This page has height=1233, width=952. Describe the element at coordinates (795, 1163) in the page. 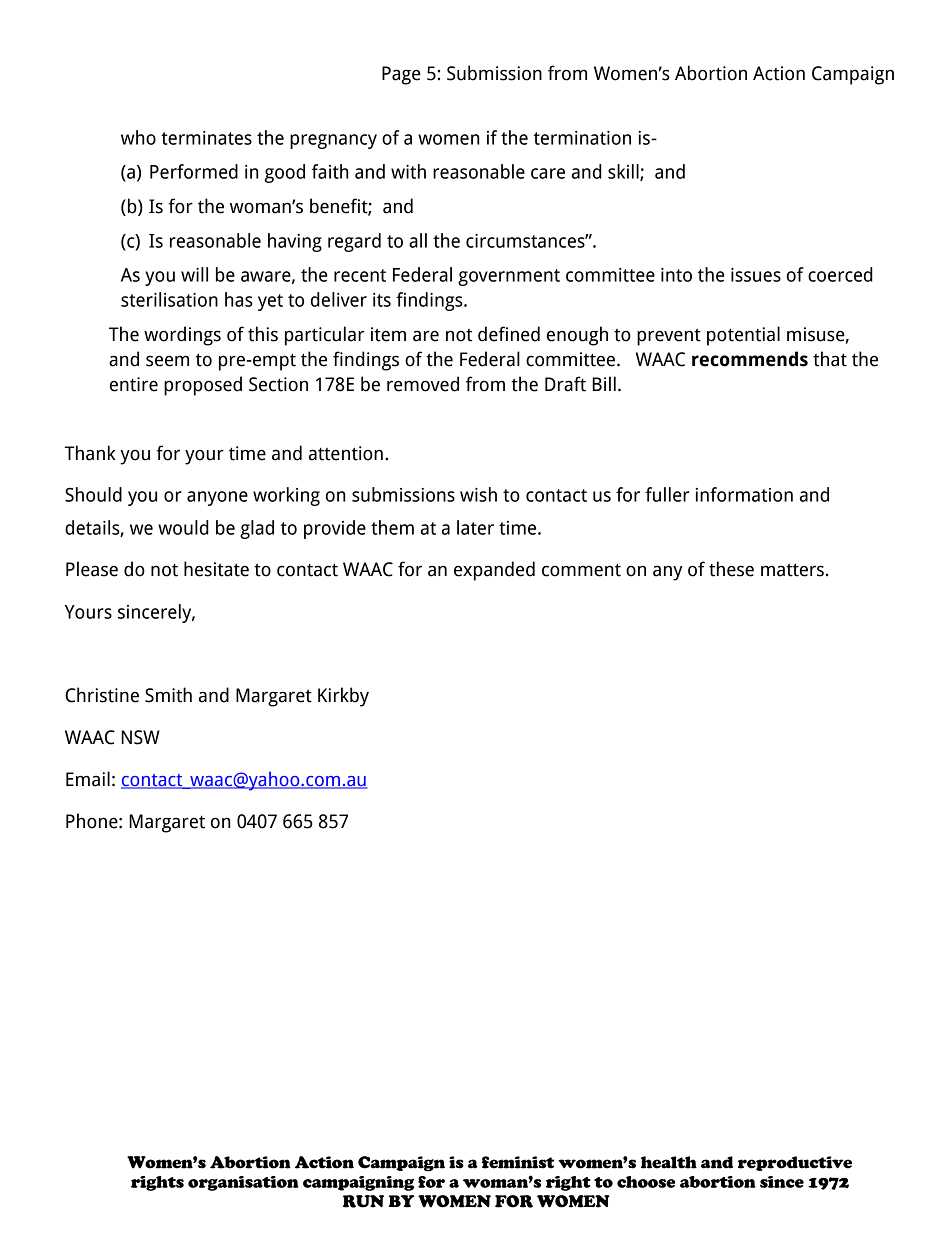

I see `reproductive` at that location.
